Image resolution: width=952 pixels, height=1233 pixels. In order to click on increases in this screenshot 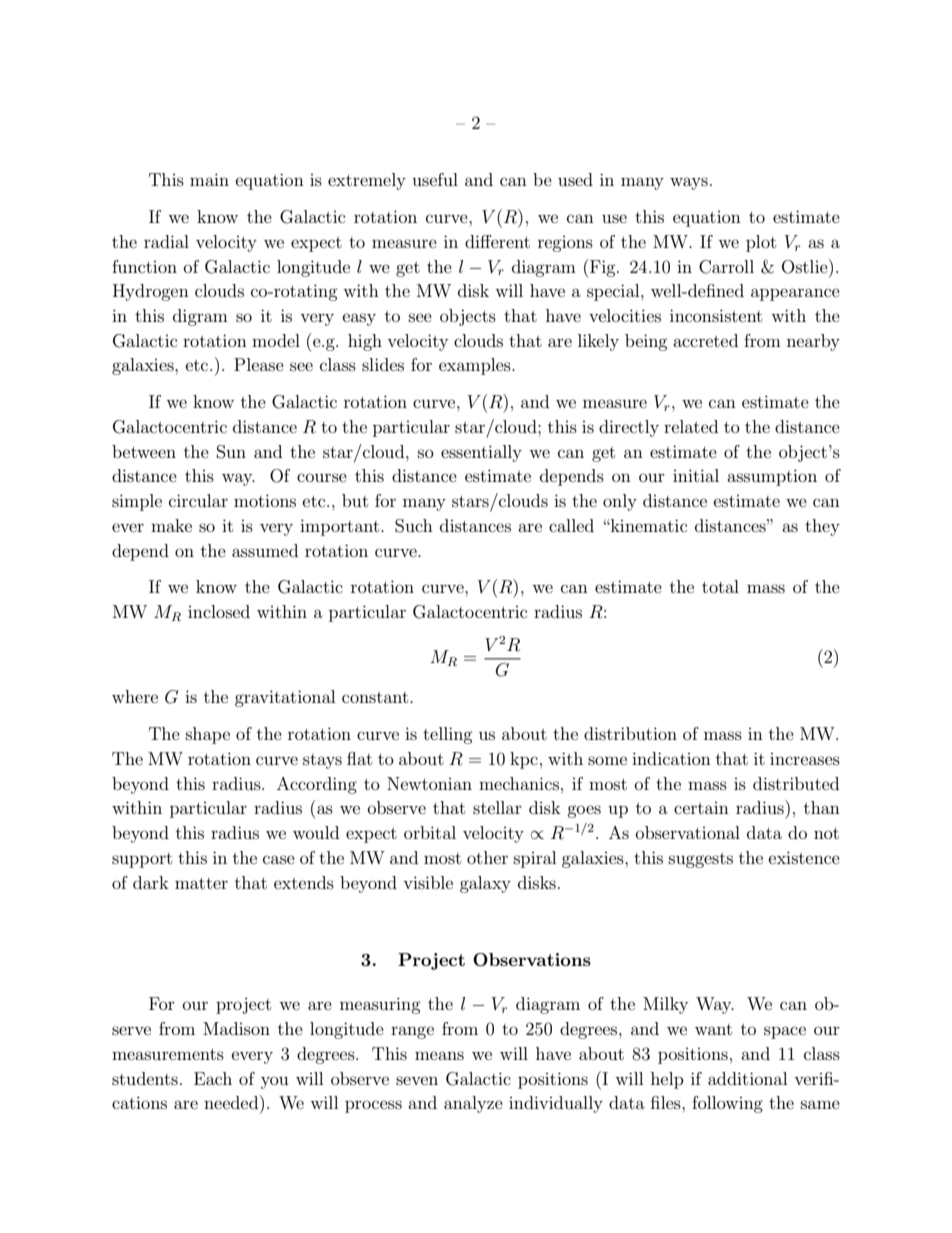, I will do `click(805, 759)`.
